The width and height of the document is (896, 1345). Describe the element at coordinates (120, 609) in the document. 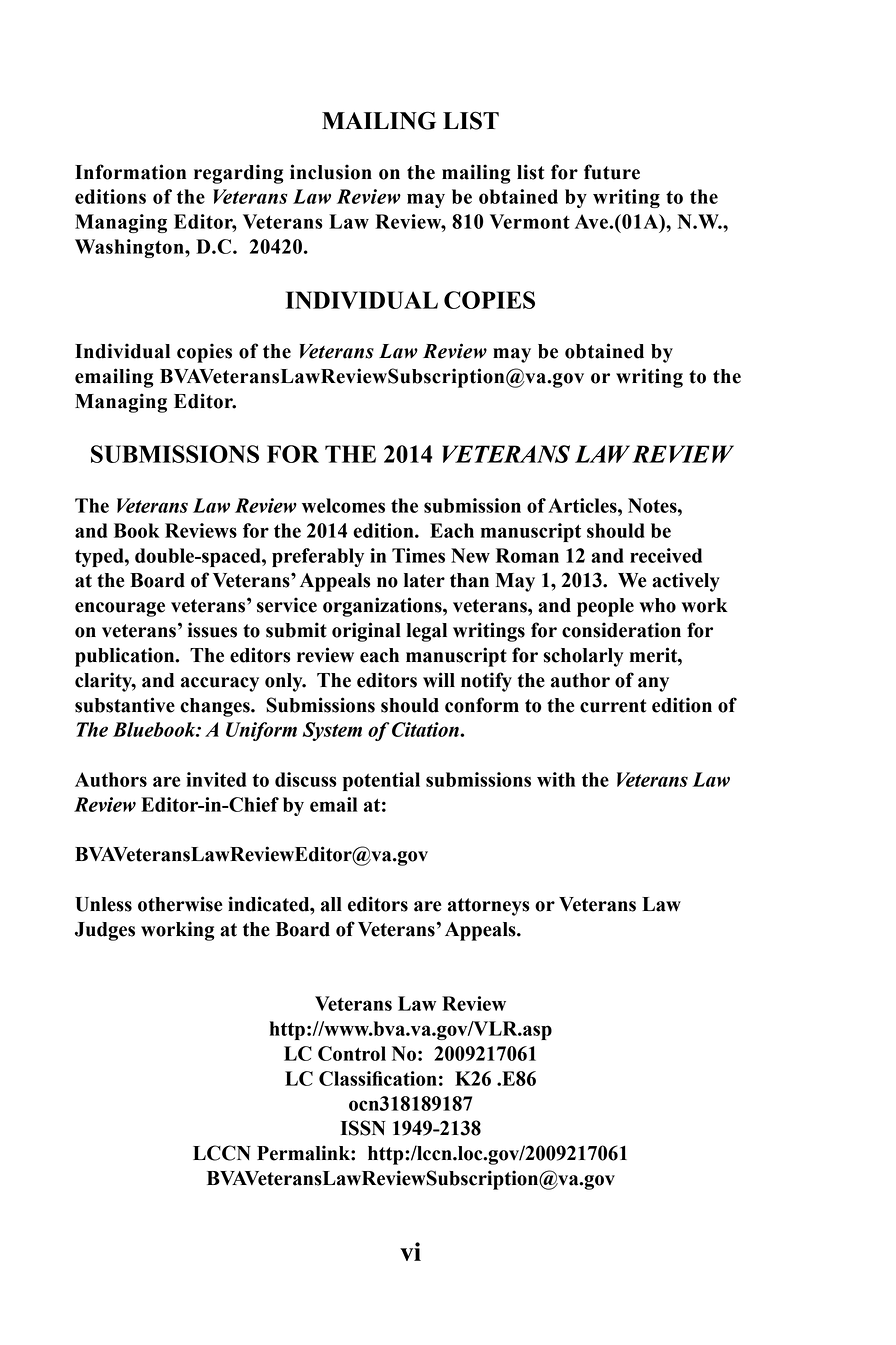

I see `encourage` at that location.
